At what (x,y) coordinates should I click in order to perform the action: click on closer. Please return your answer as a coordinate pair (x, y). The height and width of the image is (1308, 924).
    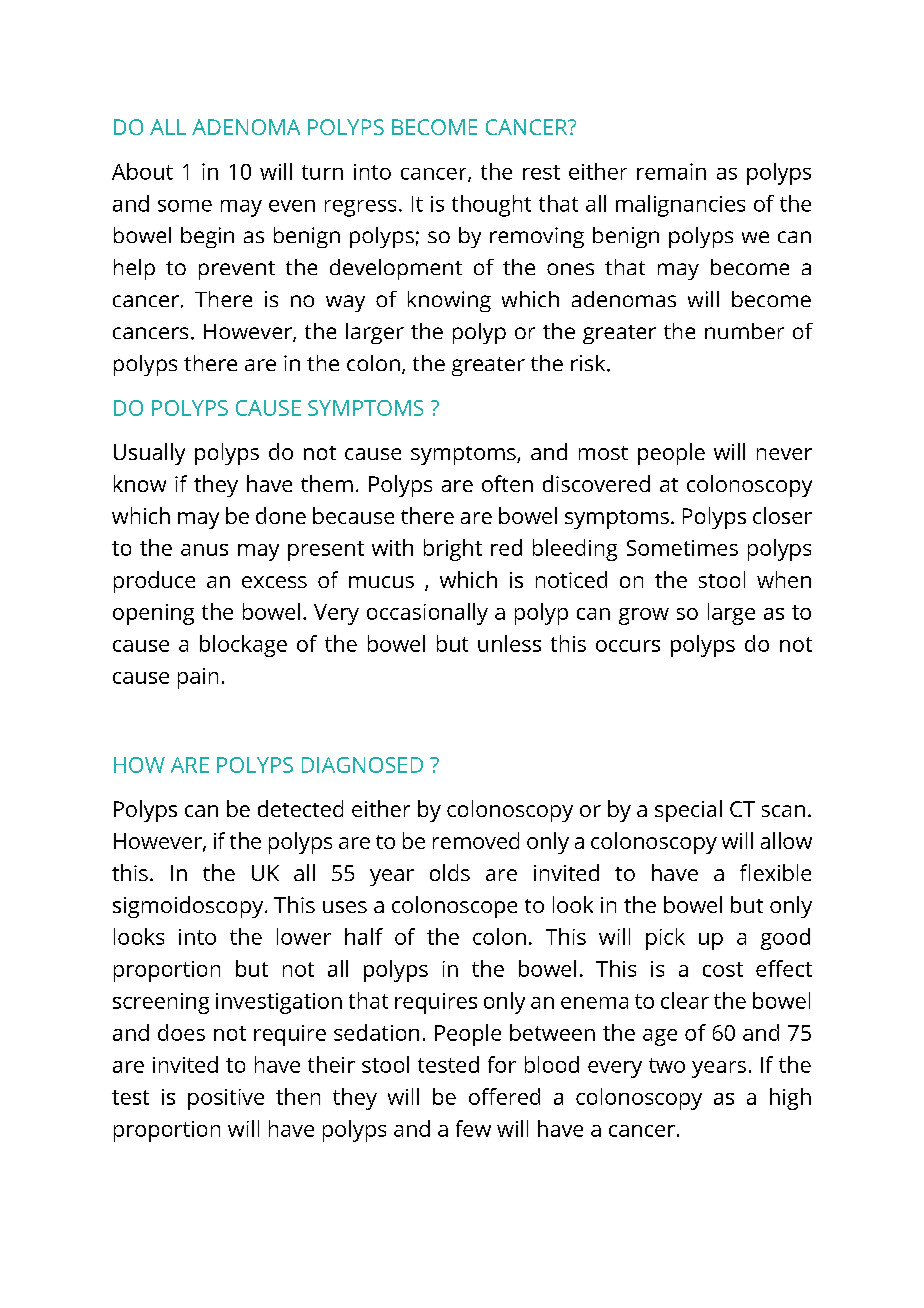
    Looking at the image, I should click on (782, 515).
